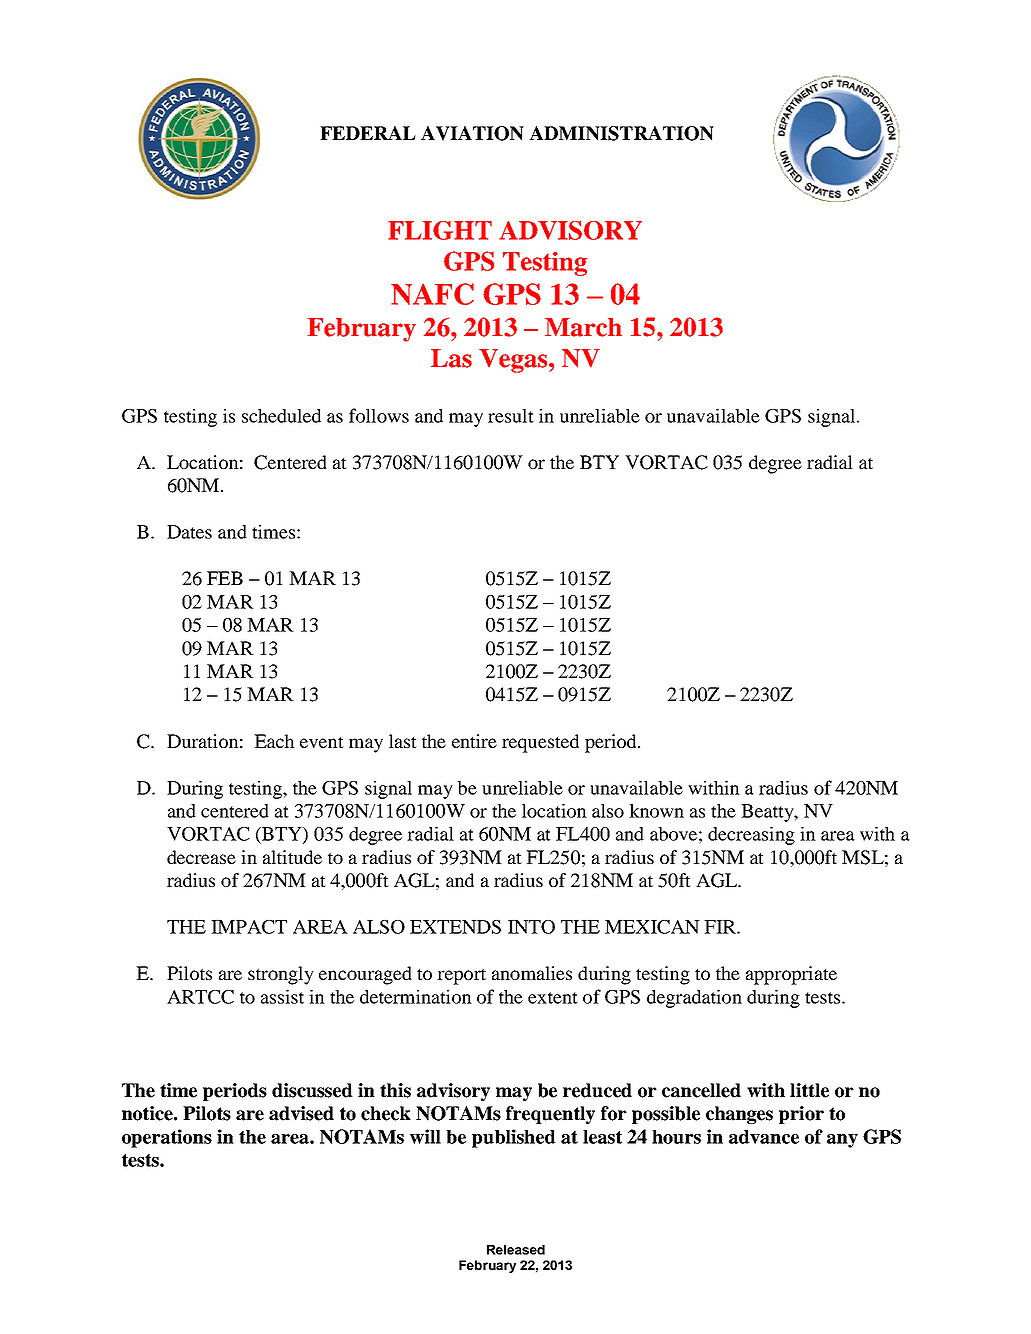 The image size is (1031, 1334). Describe the element at coordinates (368, 133) in the screenshot. I see `FEDERAL` at that location.
